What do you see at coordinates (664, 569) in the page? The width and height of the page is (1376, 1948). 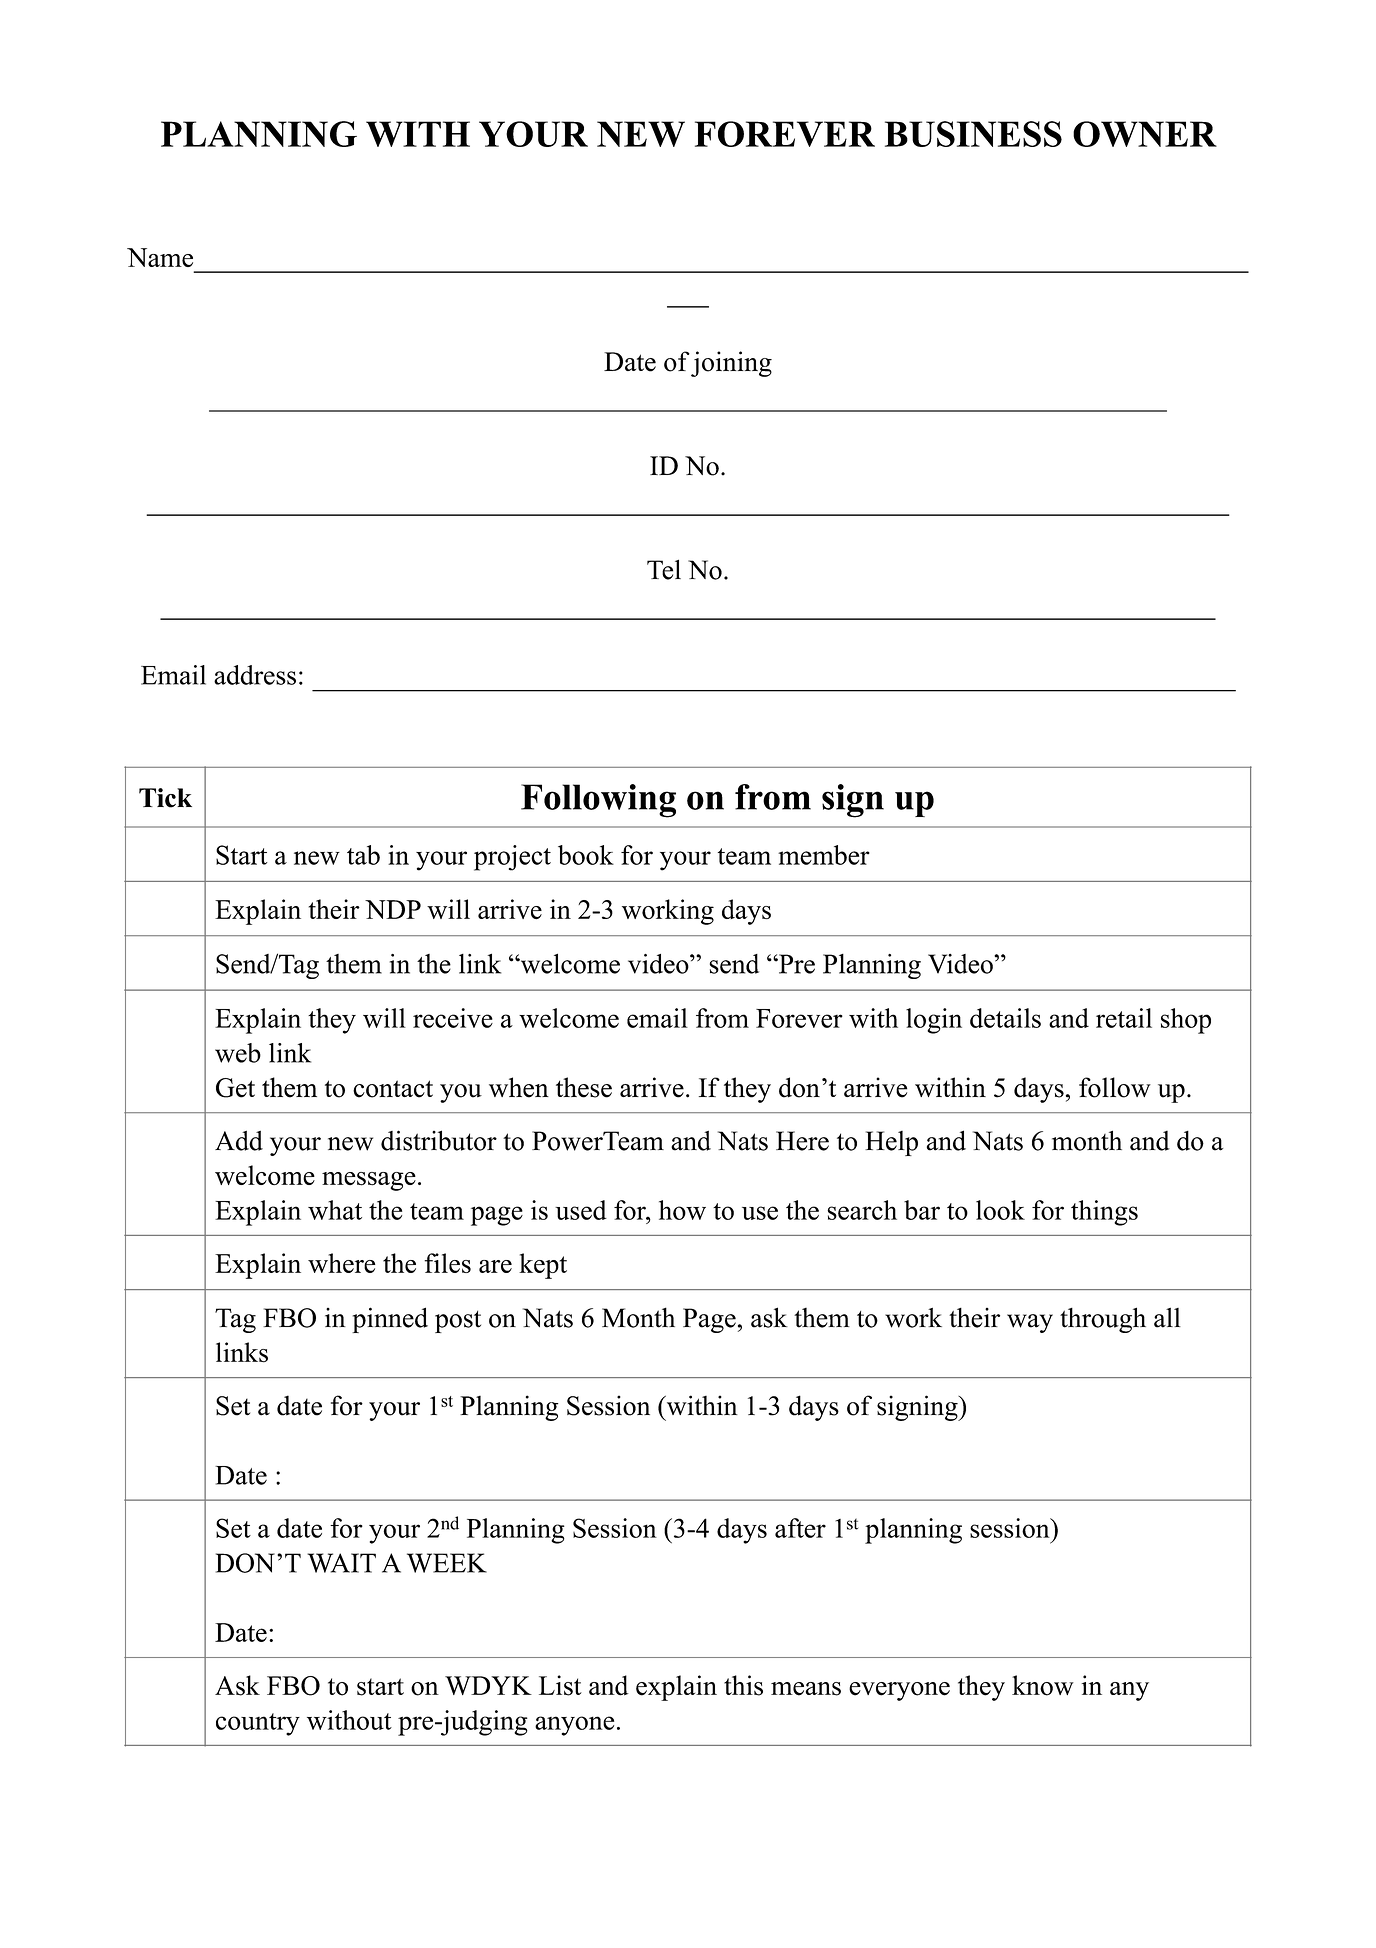 I see `Tel` at bounding box center [664, 569].
